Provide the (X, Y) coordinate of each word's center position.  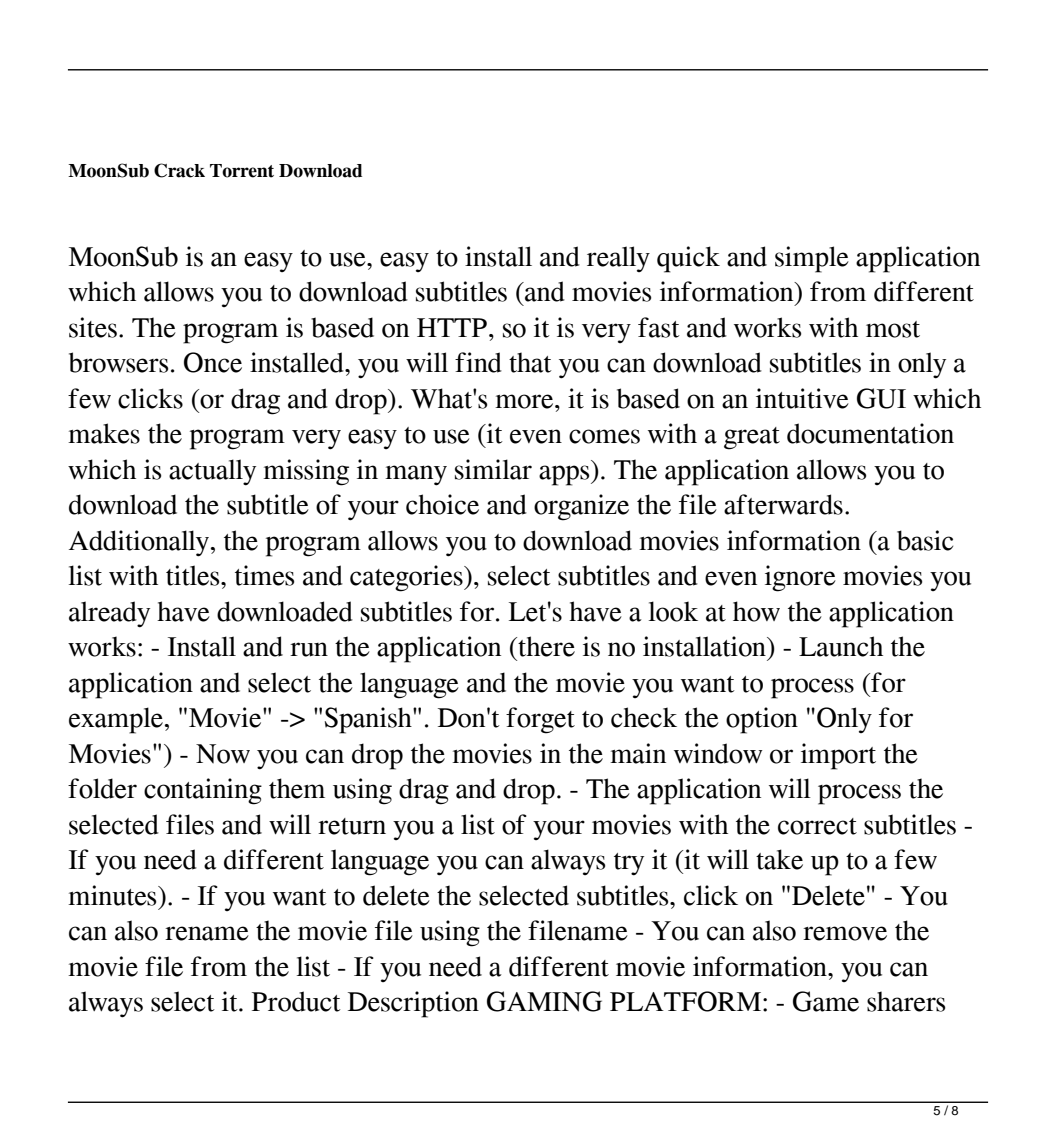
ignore (800, 578)
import (838, 756)
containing (203, 791)
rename (207, 933)
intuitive (802, 398)
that (530, 362)
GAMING (544, 1001)
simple (812, 259)
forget (540, 720)
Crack (179, 170)
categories (407, 578)
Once (213, 362)
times (264, 575)
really (618, 259)
